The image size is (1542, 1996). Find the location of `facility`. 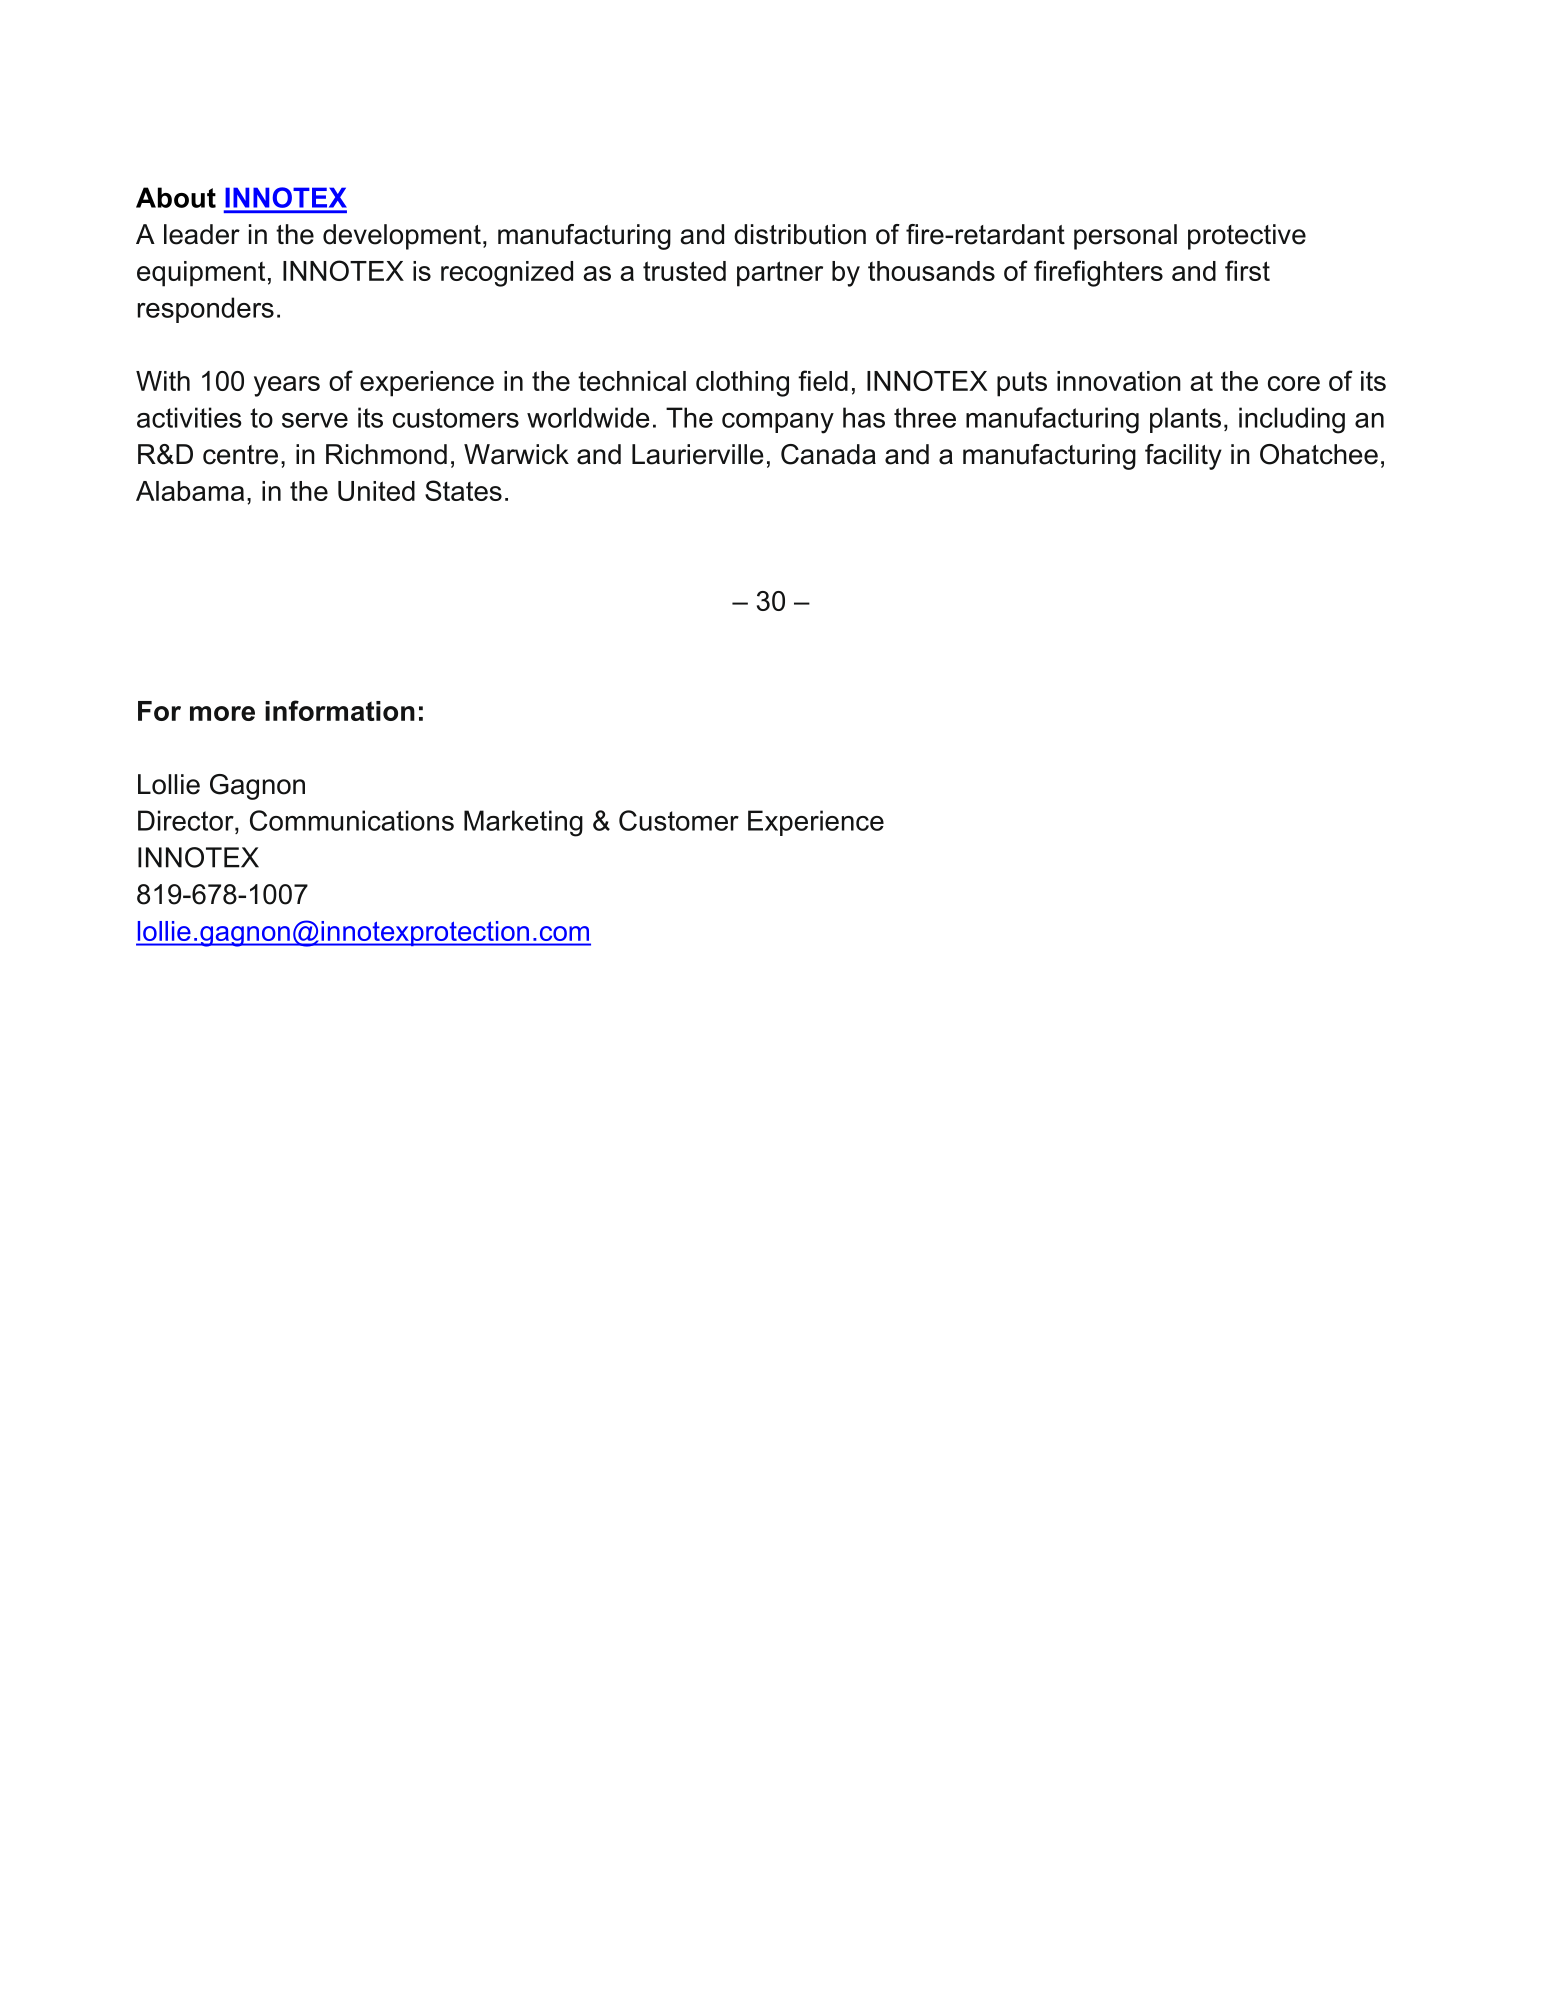

facility is located at coordinates (1183, 457).
